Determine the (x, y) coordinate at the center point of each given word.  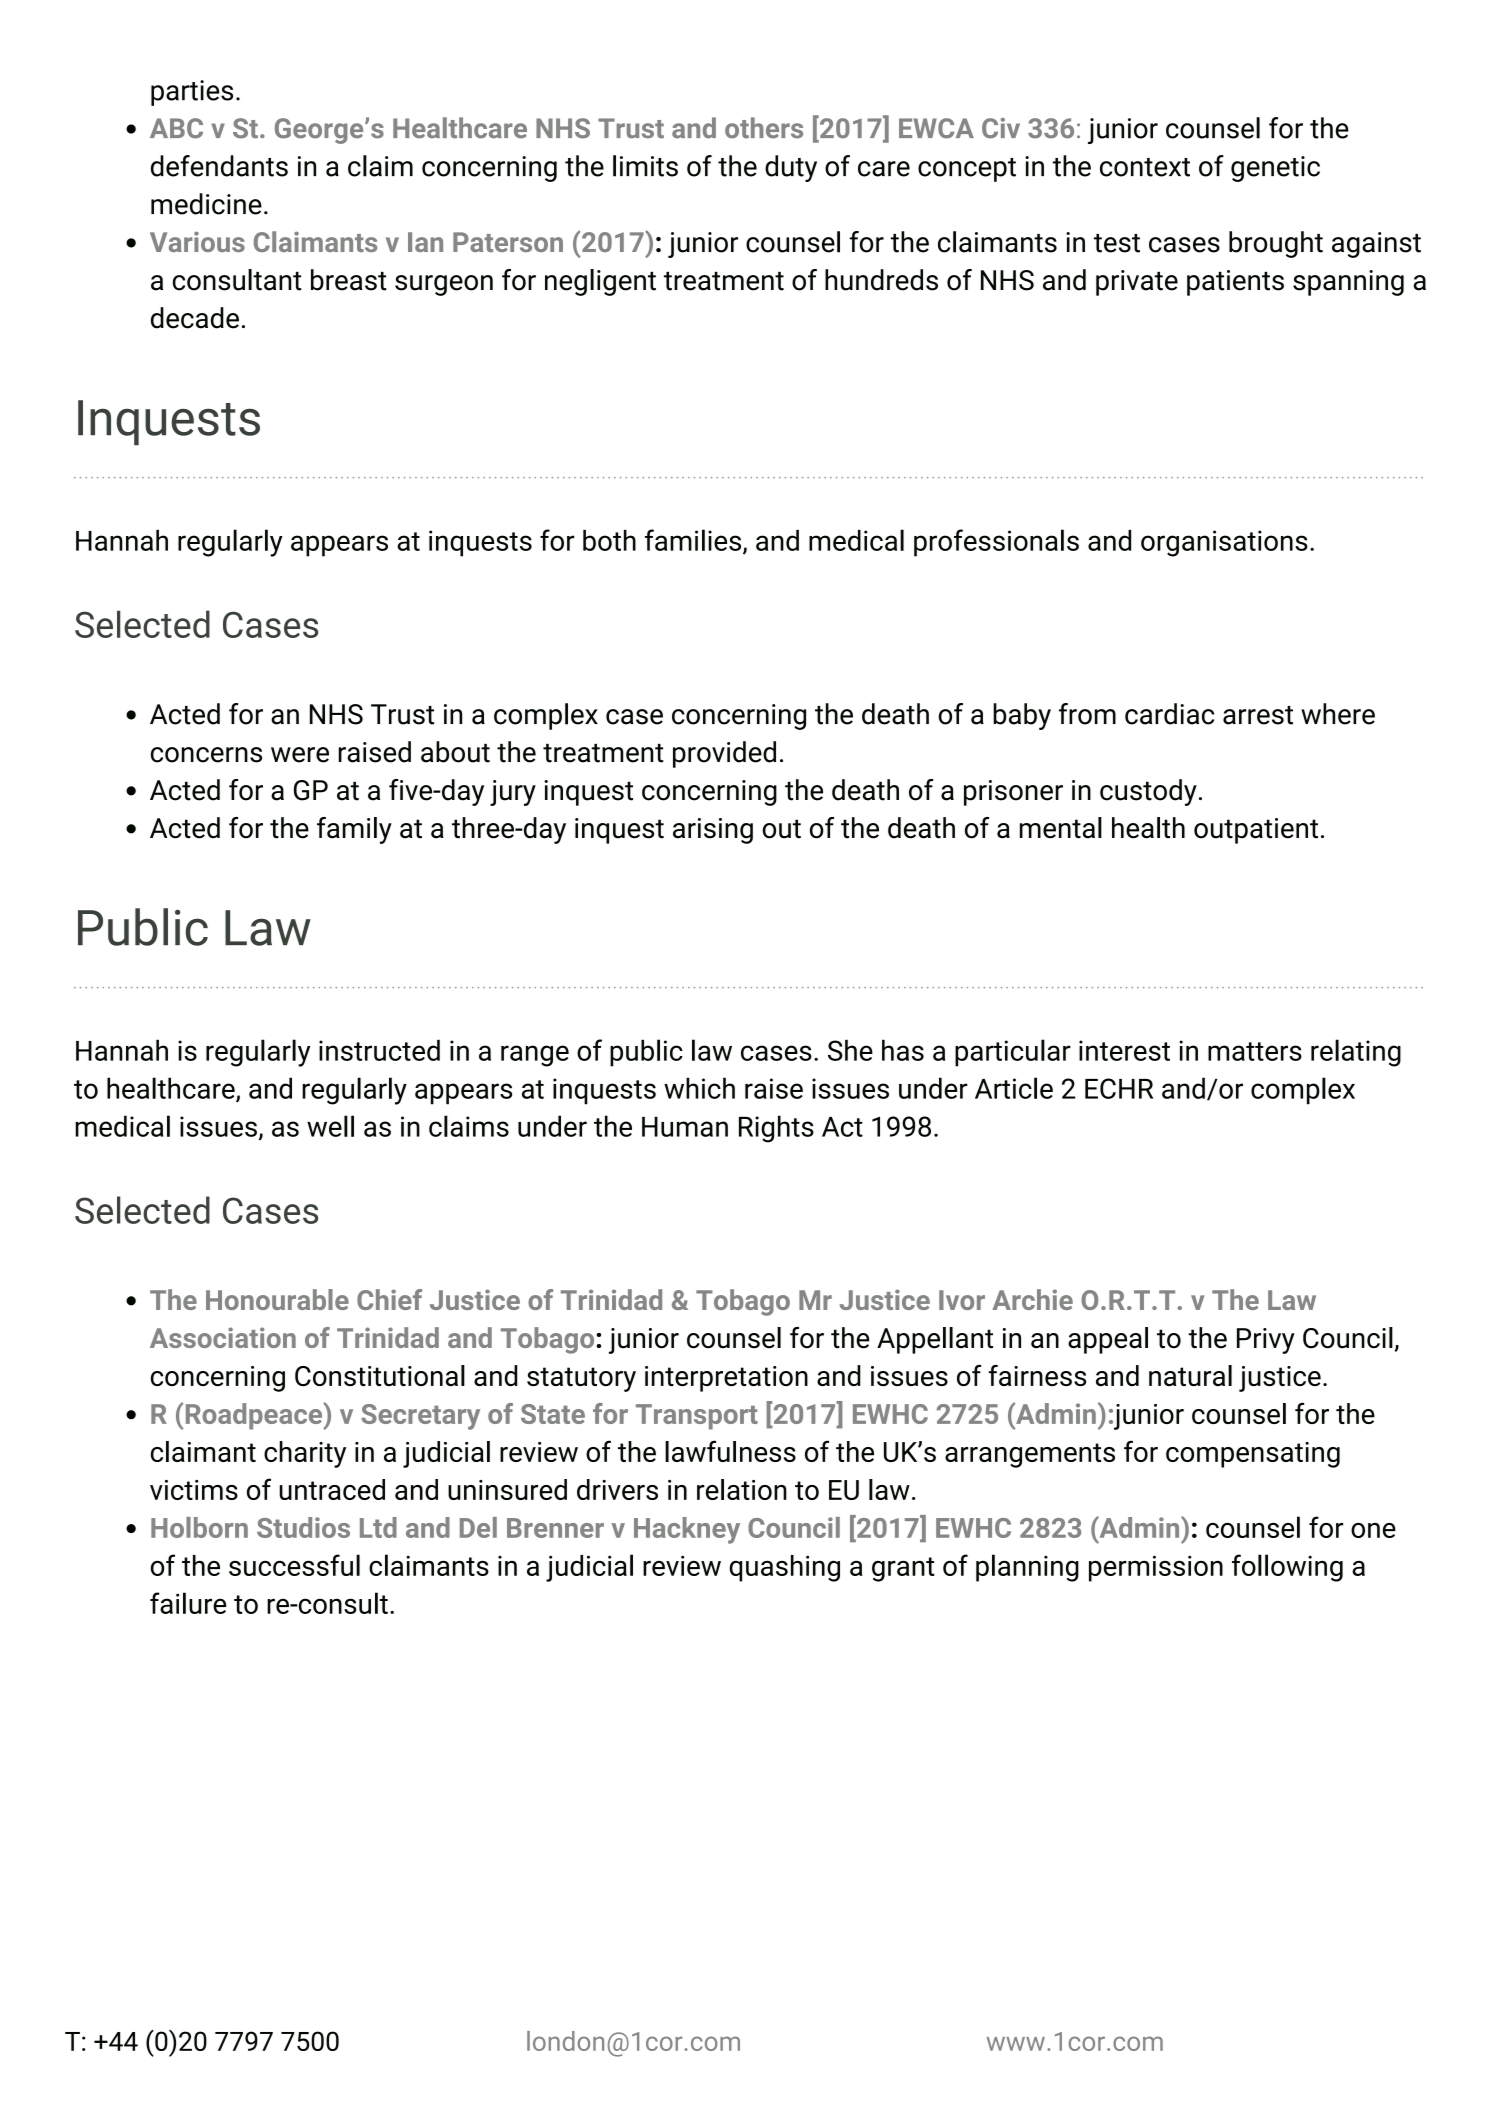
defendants (219, 166)
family (354, 830)
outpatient (1256, 831)
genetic (1275, 169)
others (764, 128)
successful (294, 1565)
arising (713, 831)
